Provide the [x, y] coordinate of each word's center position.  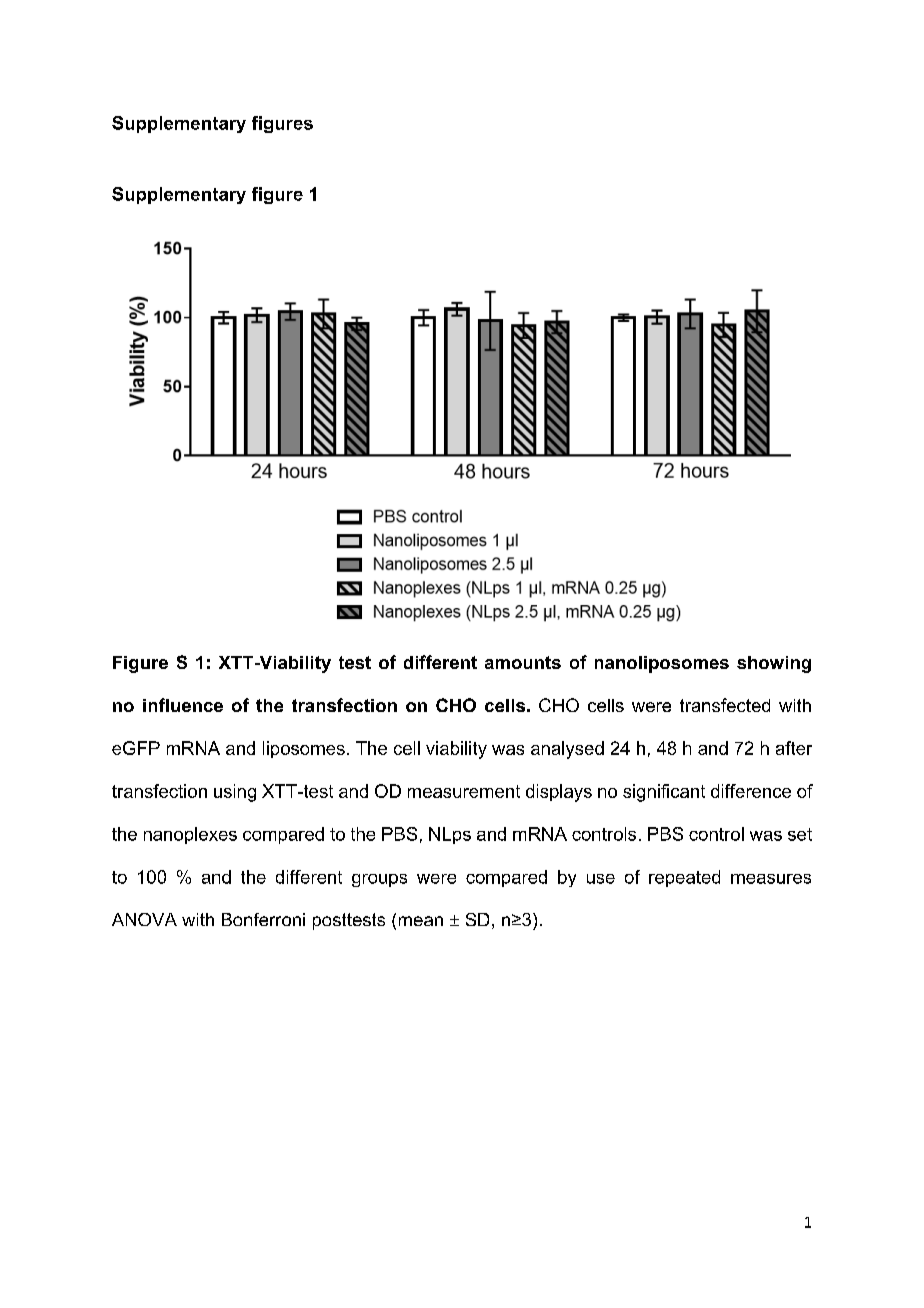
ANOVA [144, 919]
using [235, 793]
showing [774, 664]
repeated [684, 878]
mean [421, 921]
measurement [464, 791]
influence [183, 705]
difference [751, 791]
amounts [523, 662]
